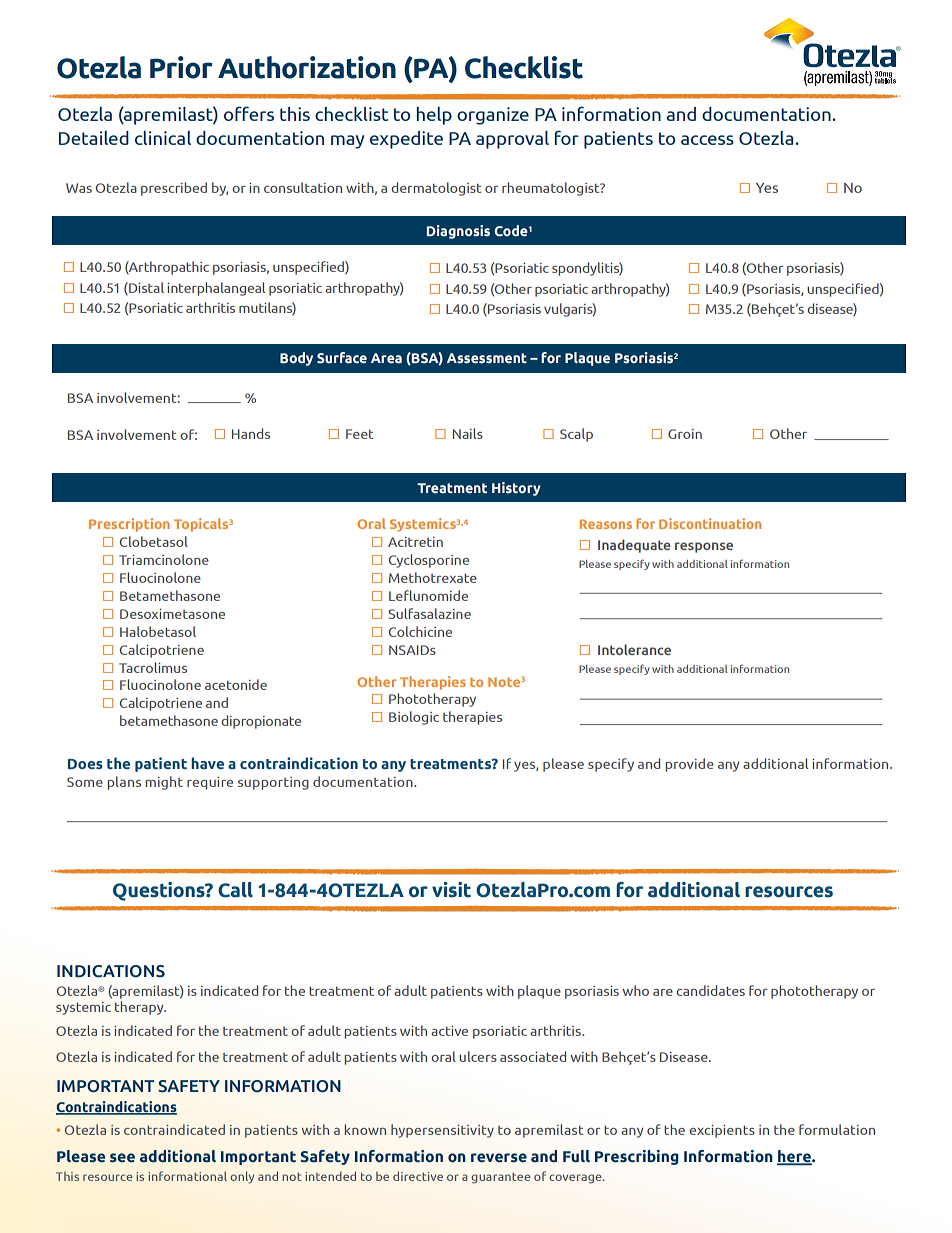 The width and height of the page is (952, 1233). What do you see at coordinates (122, 1158) in the page?
I see `see` at bounding box center [122, 1158].
